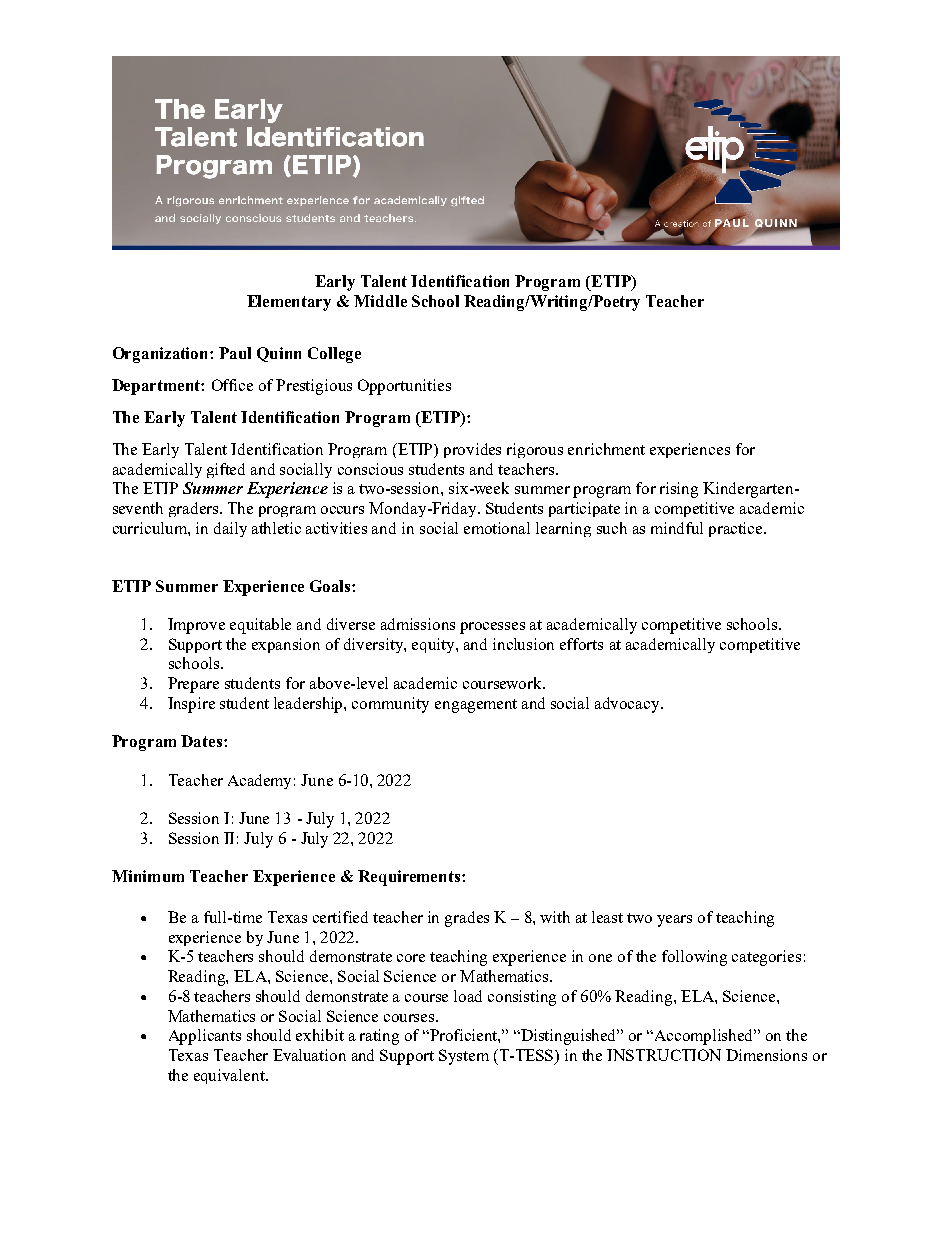 Image resolution: width=952 pixels, height=1233 pixels. What do you see at coordinates (464, 1057) in the screenshot?
I see `System` at bounding box center [464, 1057].
